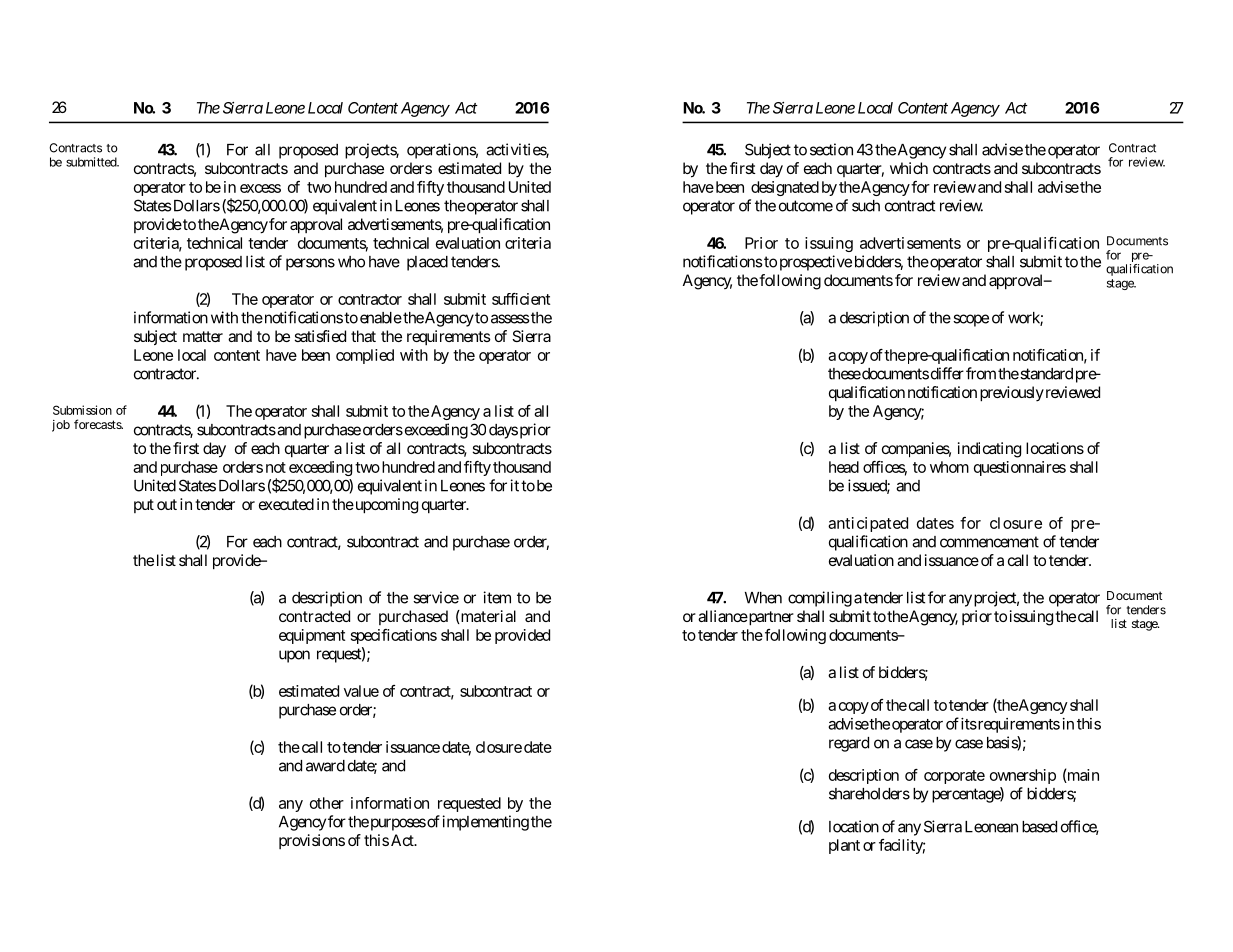 The height and width of the screenshot is (952, 1233). What do you see at coordinates (909, 168) in the screenshot?
I see `which` at bounding box center [909, 168].
